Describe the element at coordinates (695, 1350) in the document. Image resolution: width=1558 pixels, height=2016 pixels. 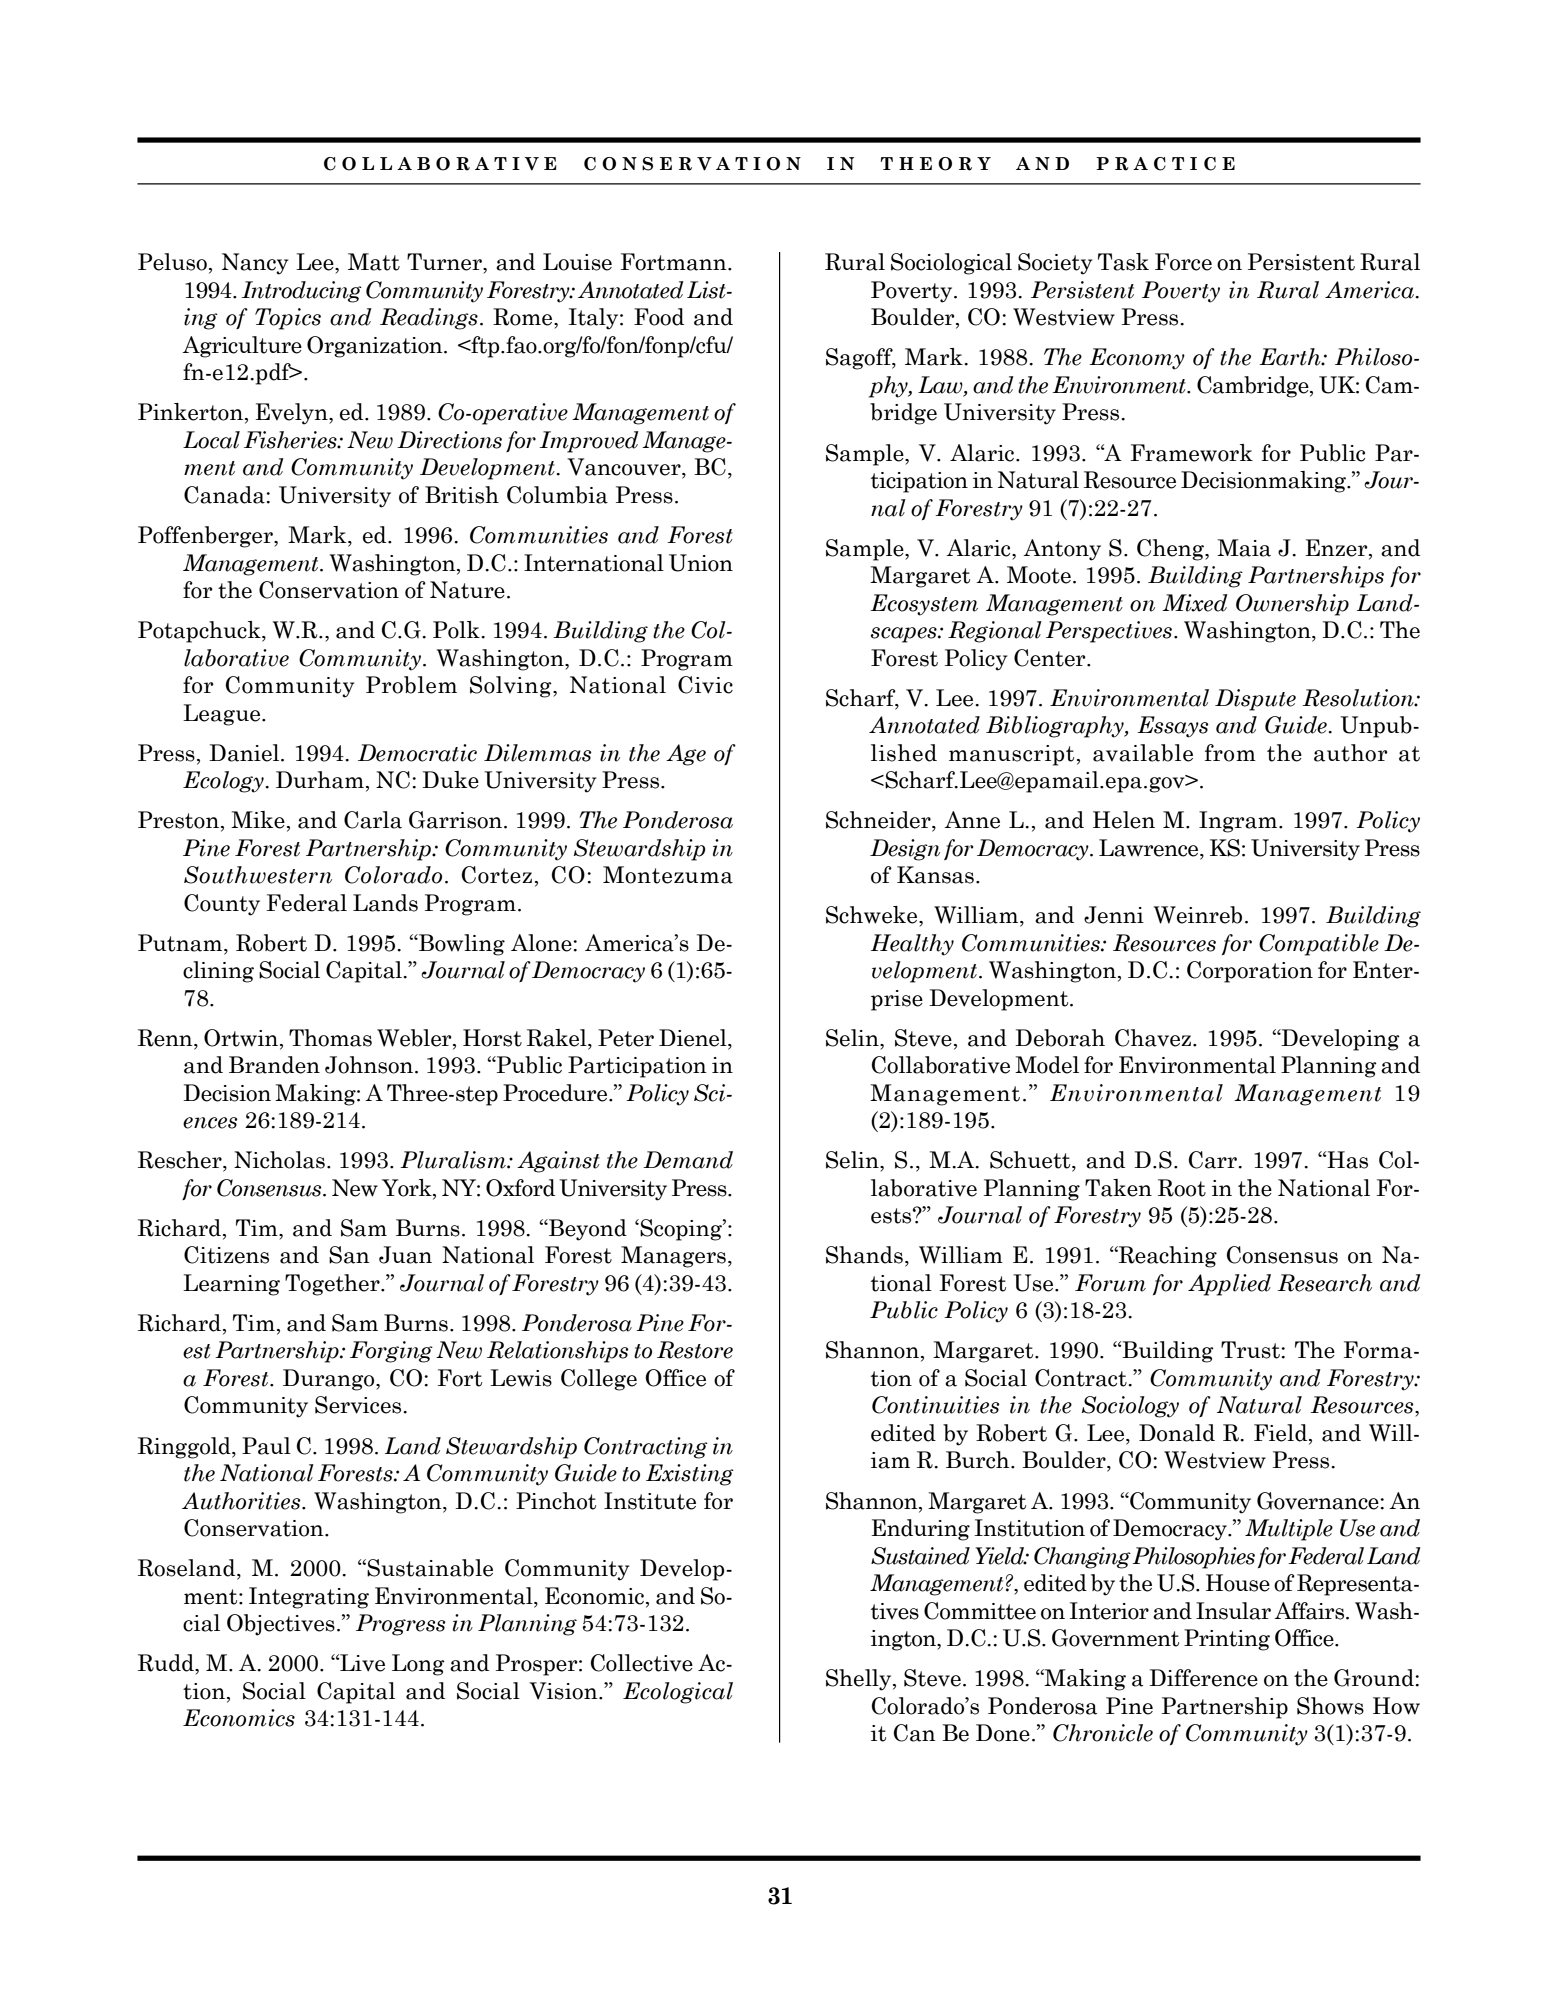
I see `Restore` at that location.
